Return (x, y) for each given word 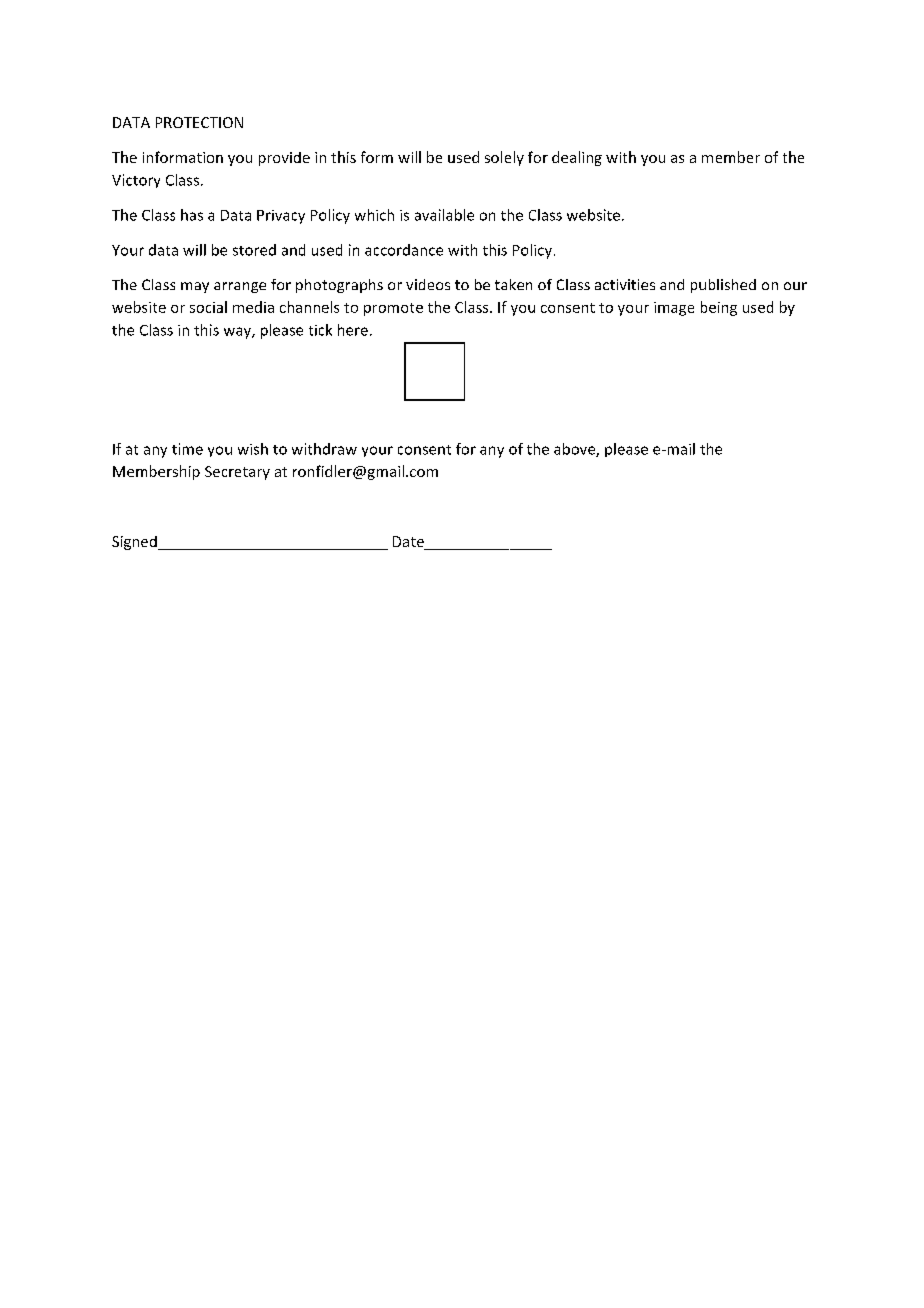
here (353, 330)
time (187, 449)
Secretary (237, 473)
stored (254, 250)
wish (253, 449)
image (674, 309)
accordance (404, 250)
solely (504, 158)
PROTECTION (199, 122)
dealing (577, 158)
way (238, 333)
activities (625, 284)
